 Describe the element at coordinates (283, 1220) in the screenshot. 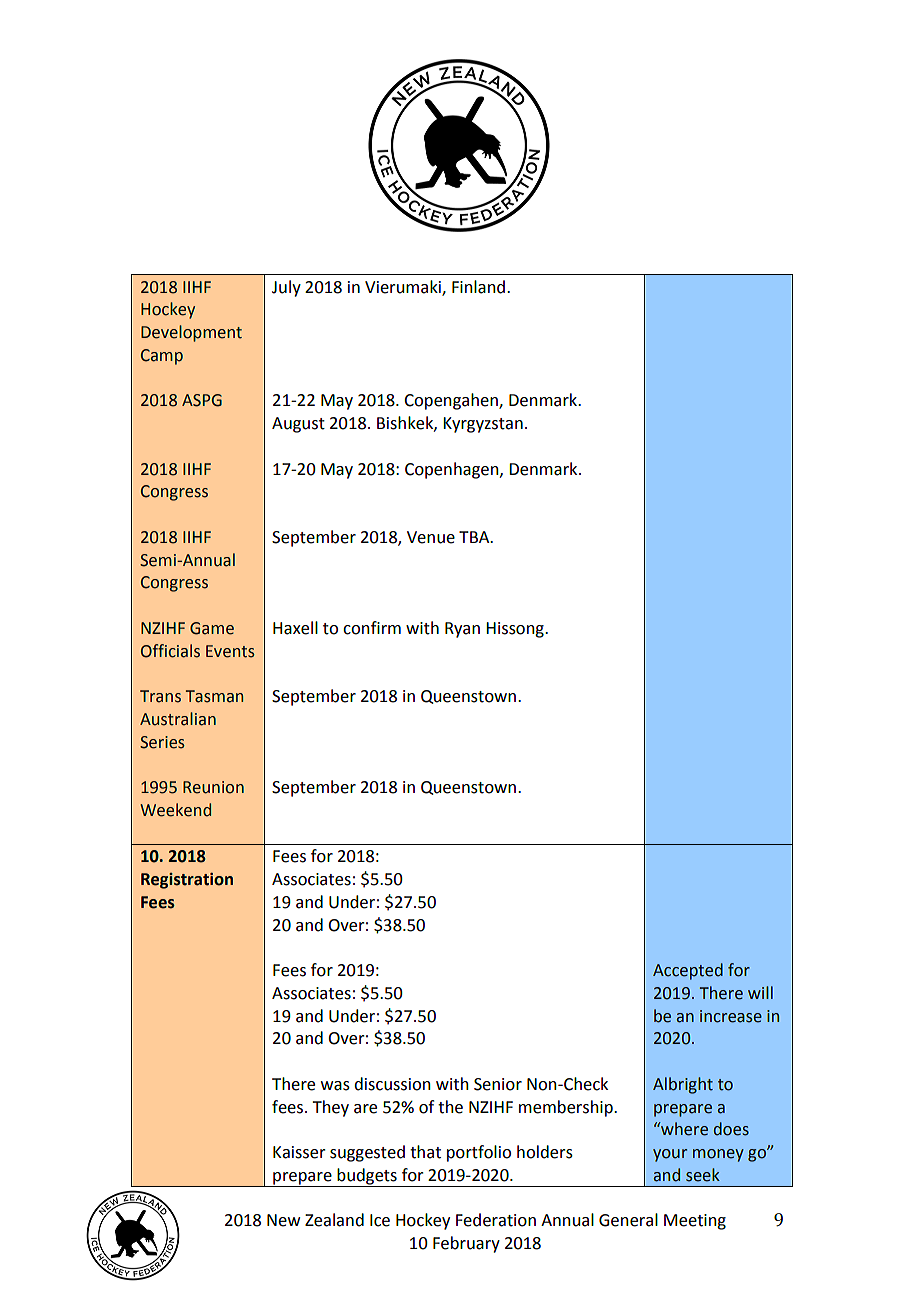

I see `New` at that location.
